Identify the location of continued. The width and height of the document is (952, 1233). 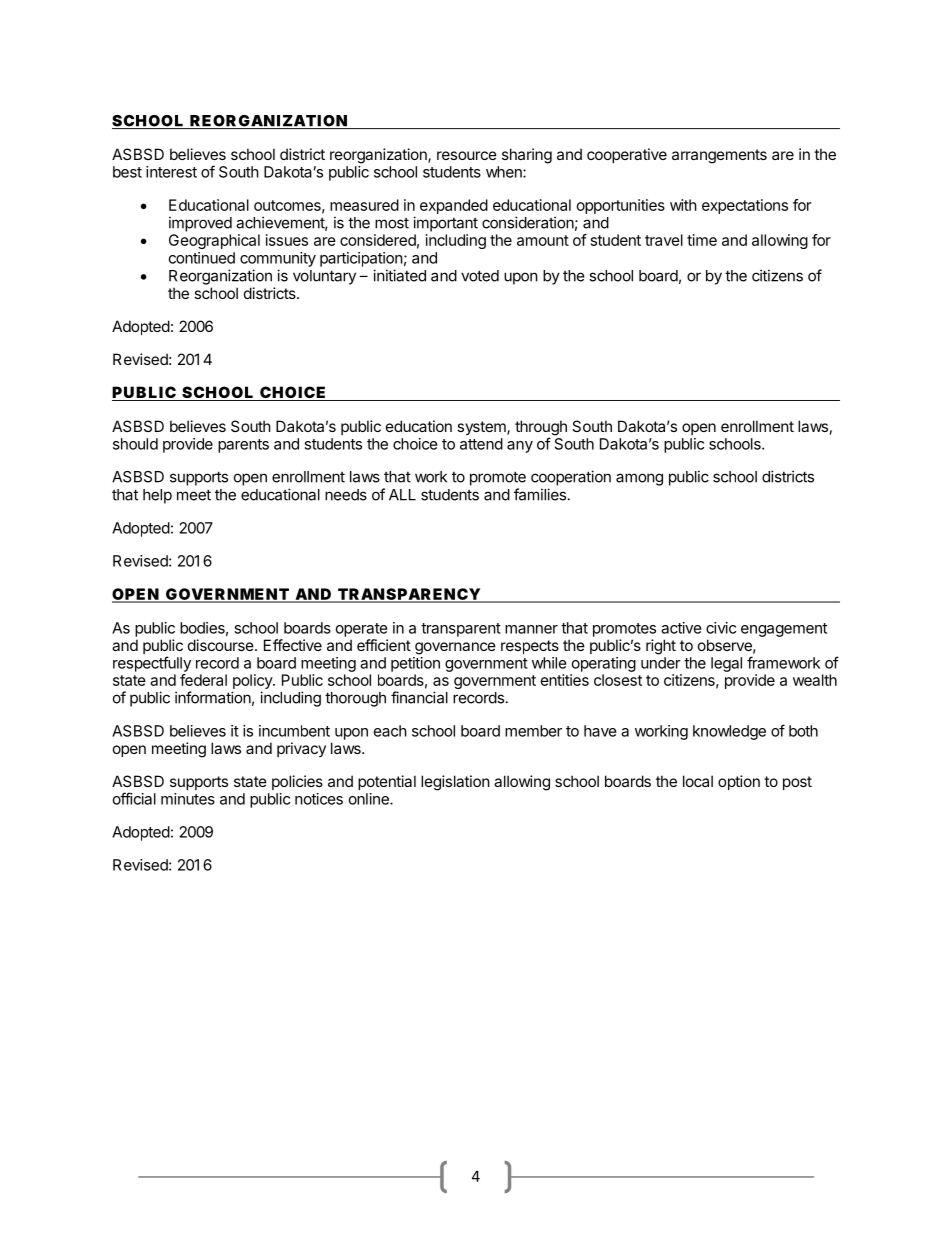
(202, 258).
